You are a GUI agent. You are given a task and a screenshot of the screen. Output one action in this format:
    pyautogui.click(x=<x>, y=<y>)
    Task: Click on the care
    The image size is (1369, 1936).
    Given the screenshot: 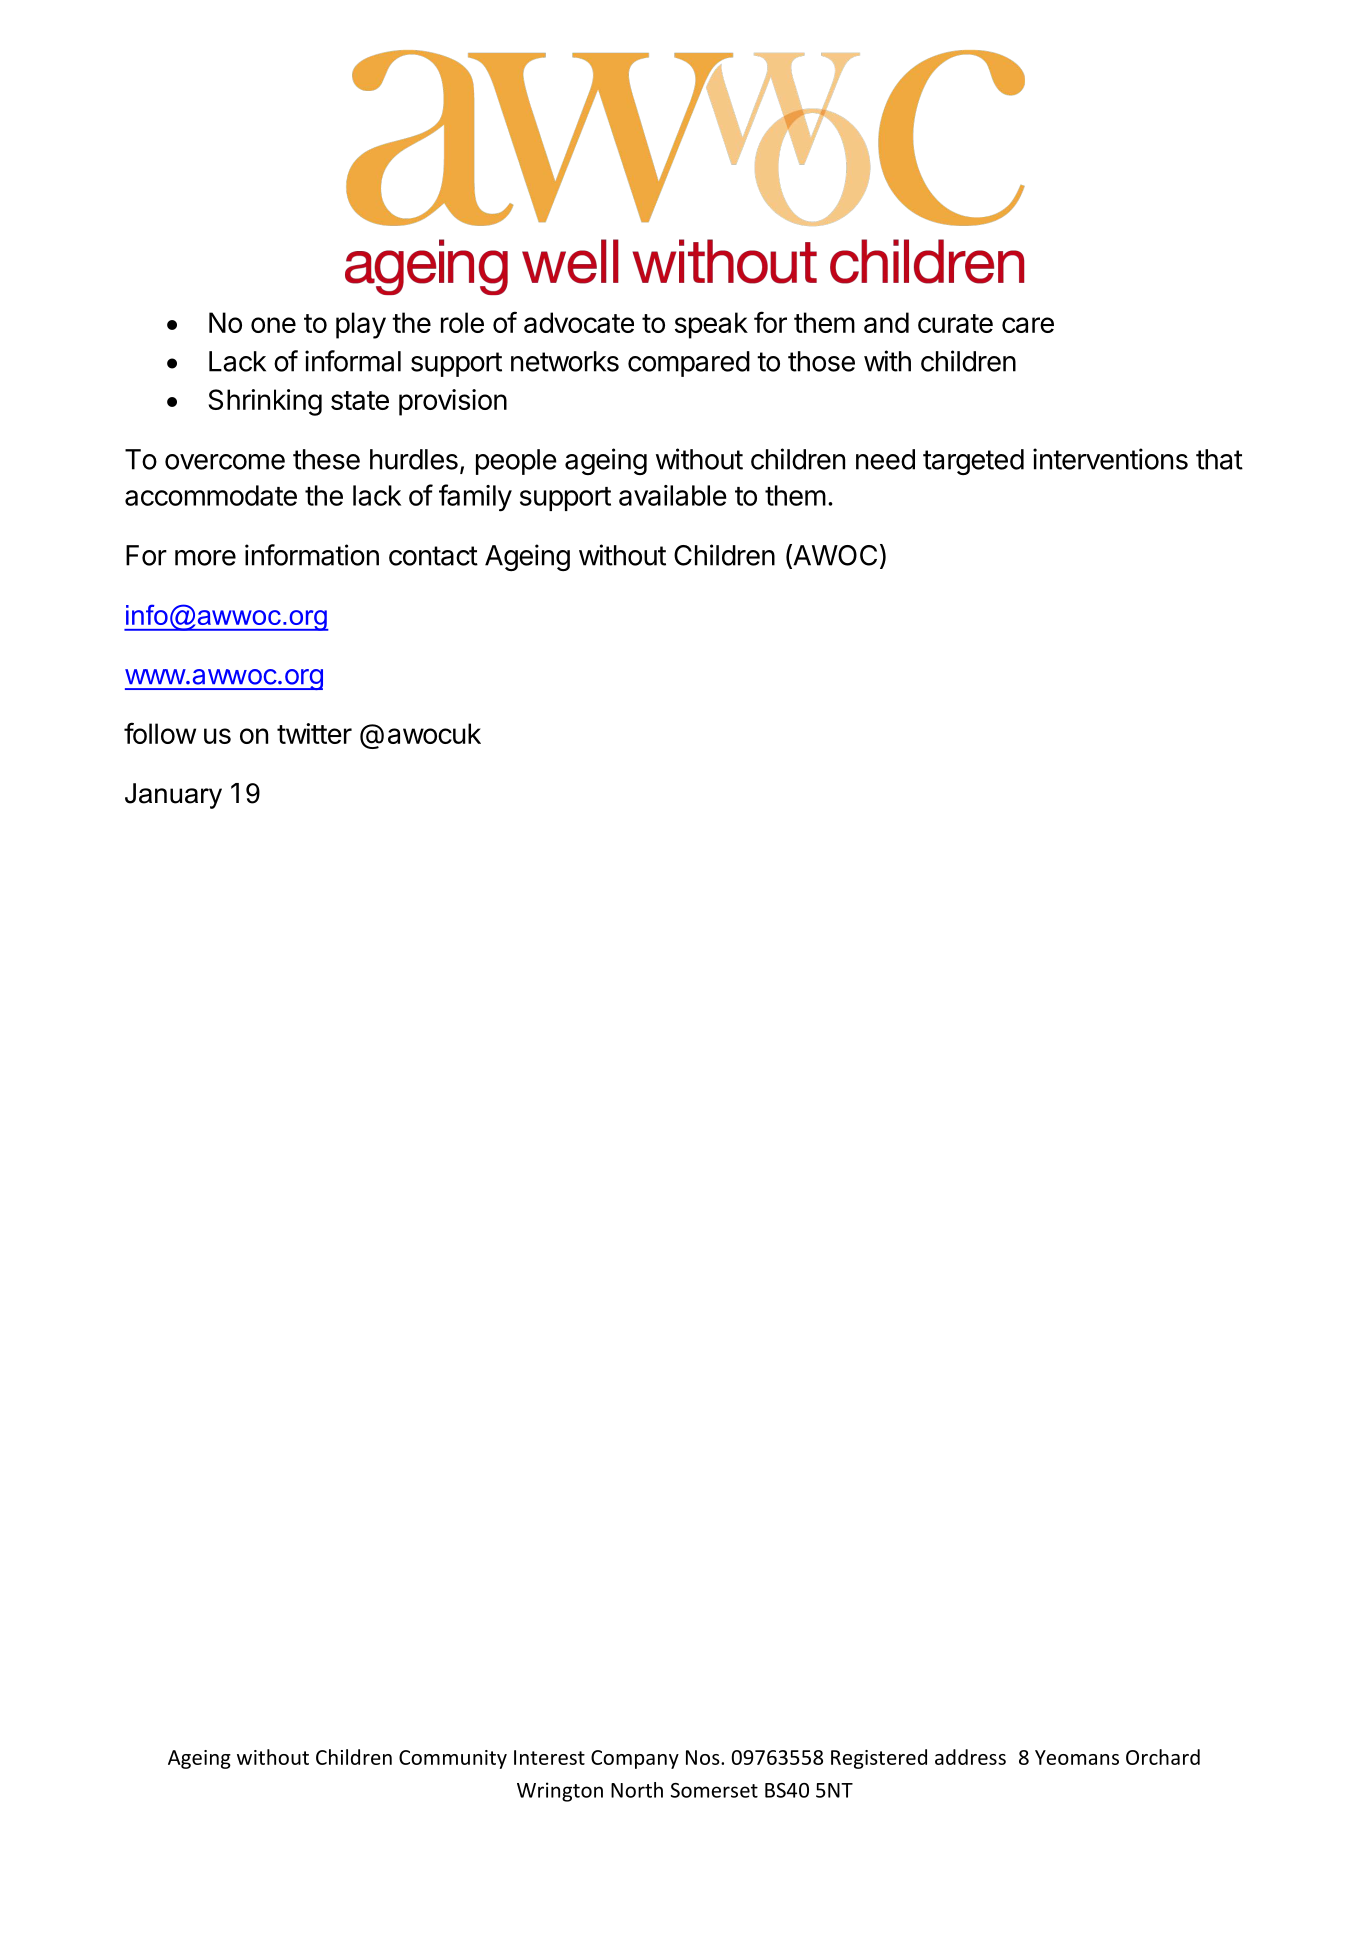 What is the action you would take?
    pyautogui.click(x=1028, y=325)
